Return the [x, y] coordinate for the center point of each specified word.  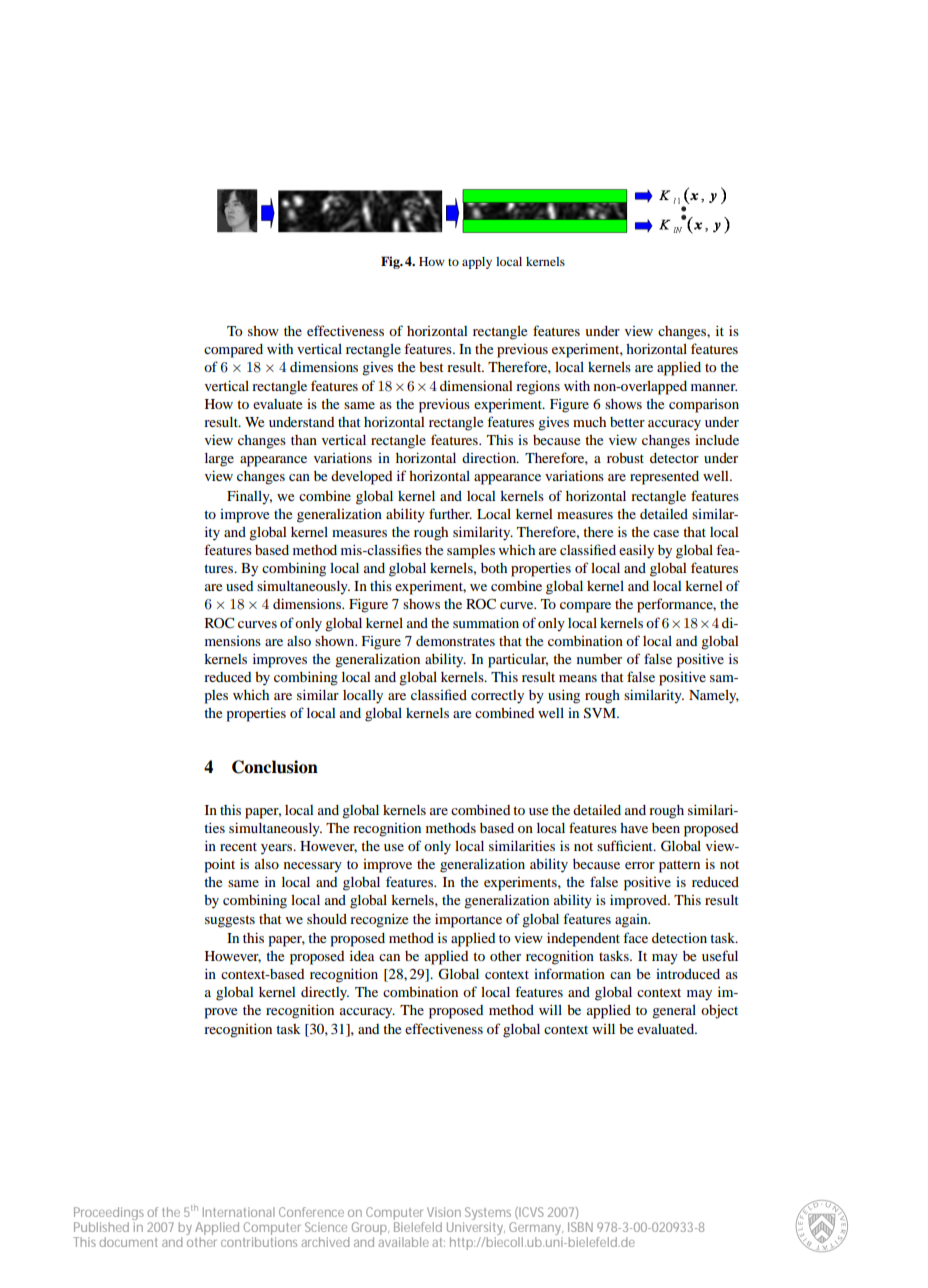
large [219, 460]
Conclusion [275, 767]
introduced [688, 974]
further [450, 513]
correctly [497, 697]
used [239, 586]
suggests [230, 921]
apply [477, 263]
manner [714, 387]
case [666, 533]
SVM [601, 713]
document [129, 1242]
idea [362, 955]
